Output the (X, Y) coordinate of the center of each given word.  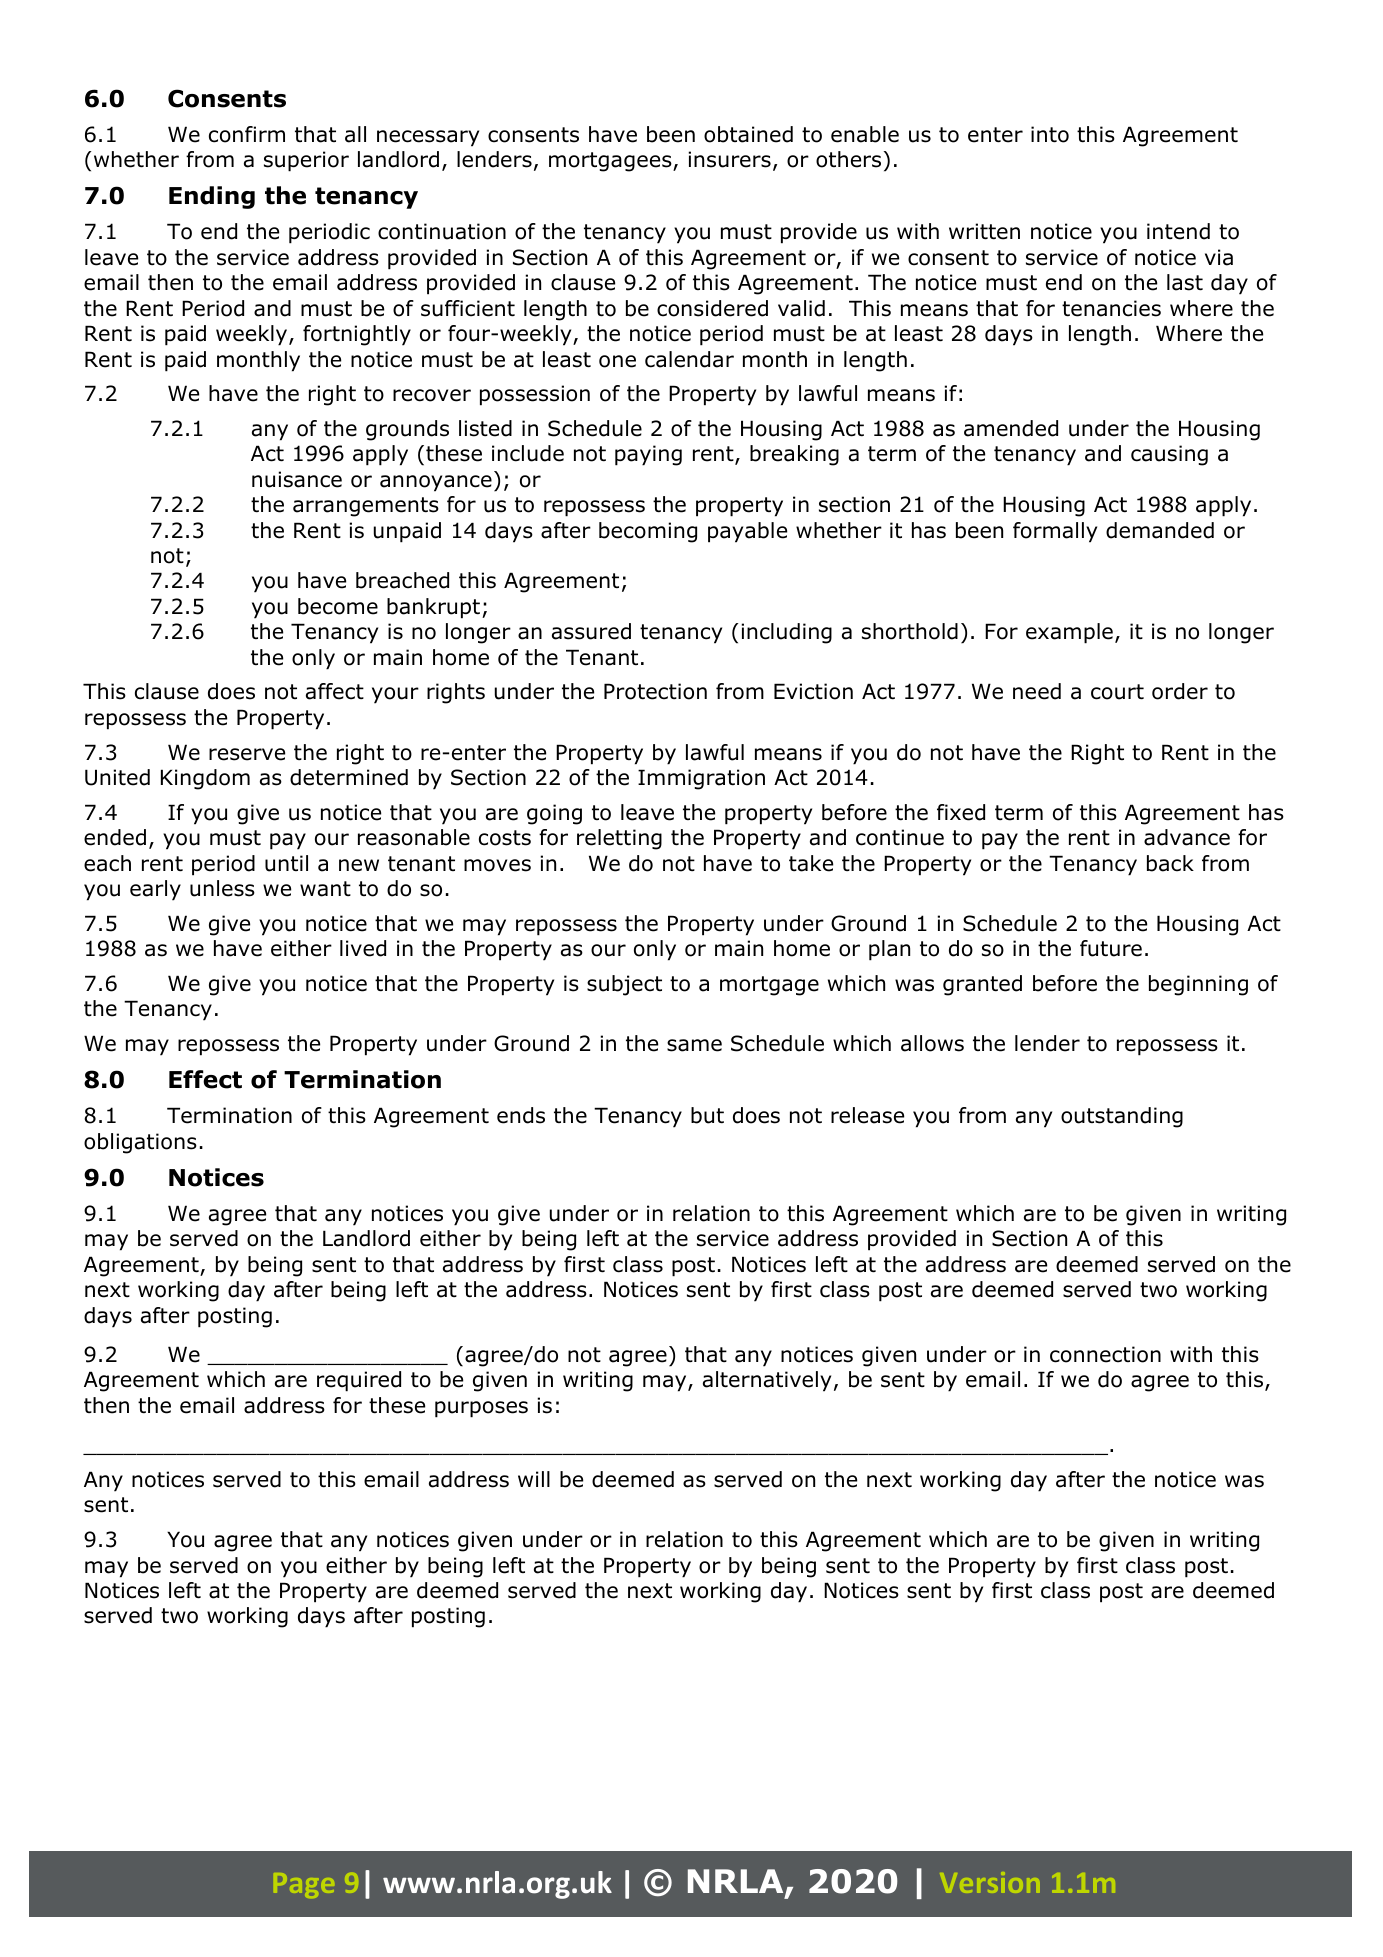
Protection (655, 691)
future (1111, 948)
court (1117, 692)
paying (648, 455)
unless (222, 888)
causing (1169, 455)
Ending (212, 197)
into (1050, 134)
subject (624, 985)
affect (335, 691)
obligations (140, 1143)
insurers (729, 159)
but (707, 1115)
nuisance (297, 479)
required (359, 1381)
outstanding (1122, 1117)
